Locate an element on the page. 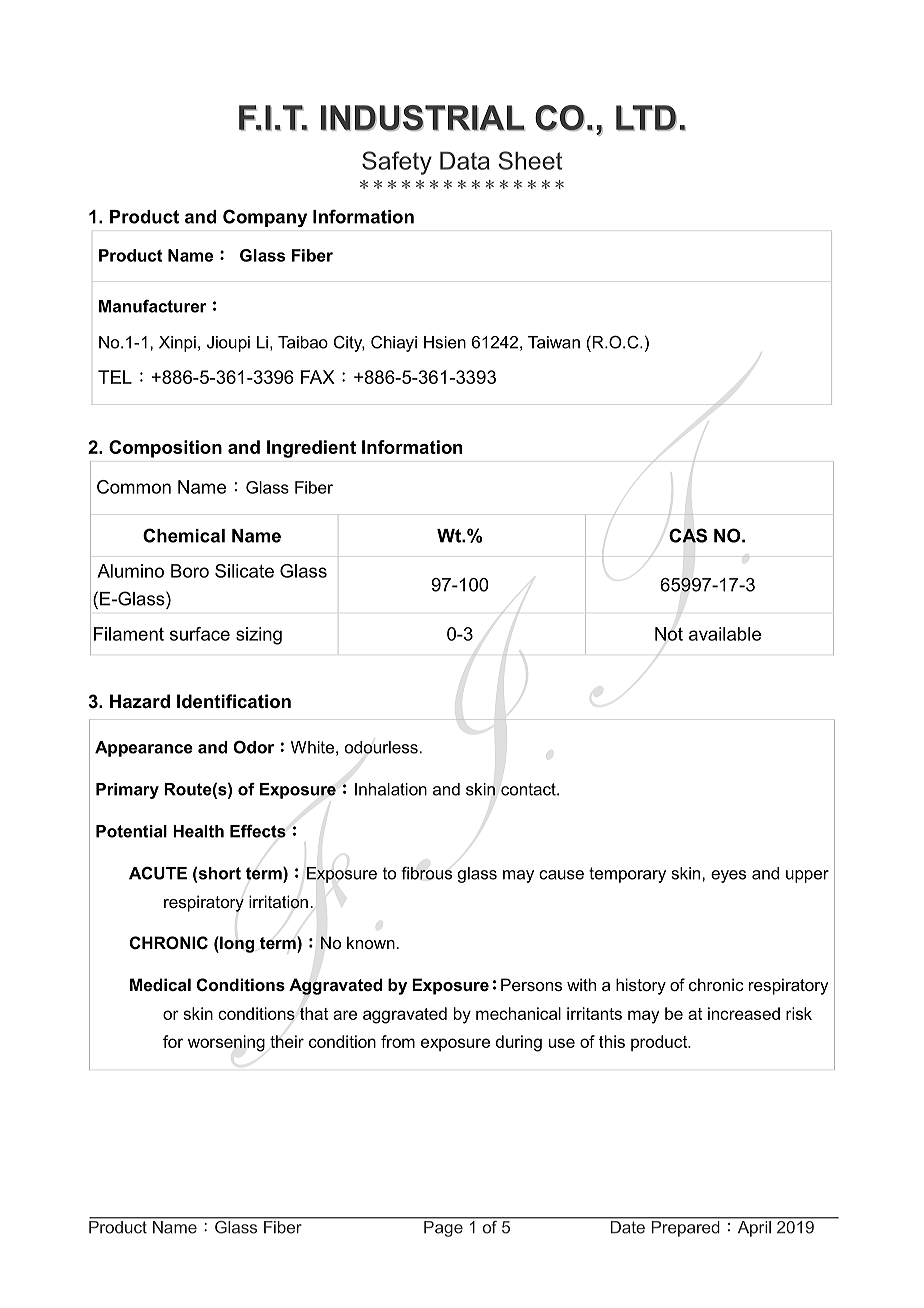 Image resolution: width=924 pixels, height=1308 pixels. CAS is located at coordinates (688, 535).
